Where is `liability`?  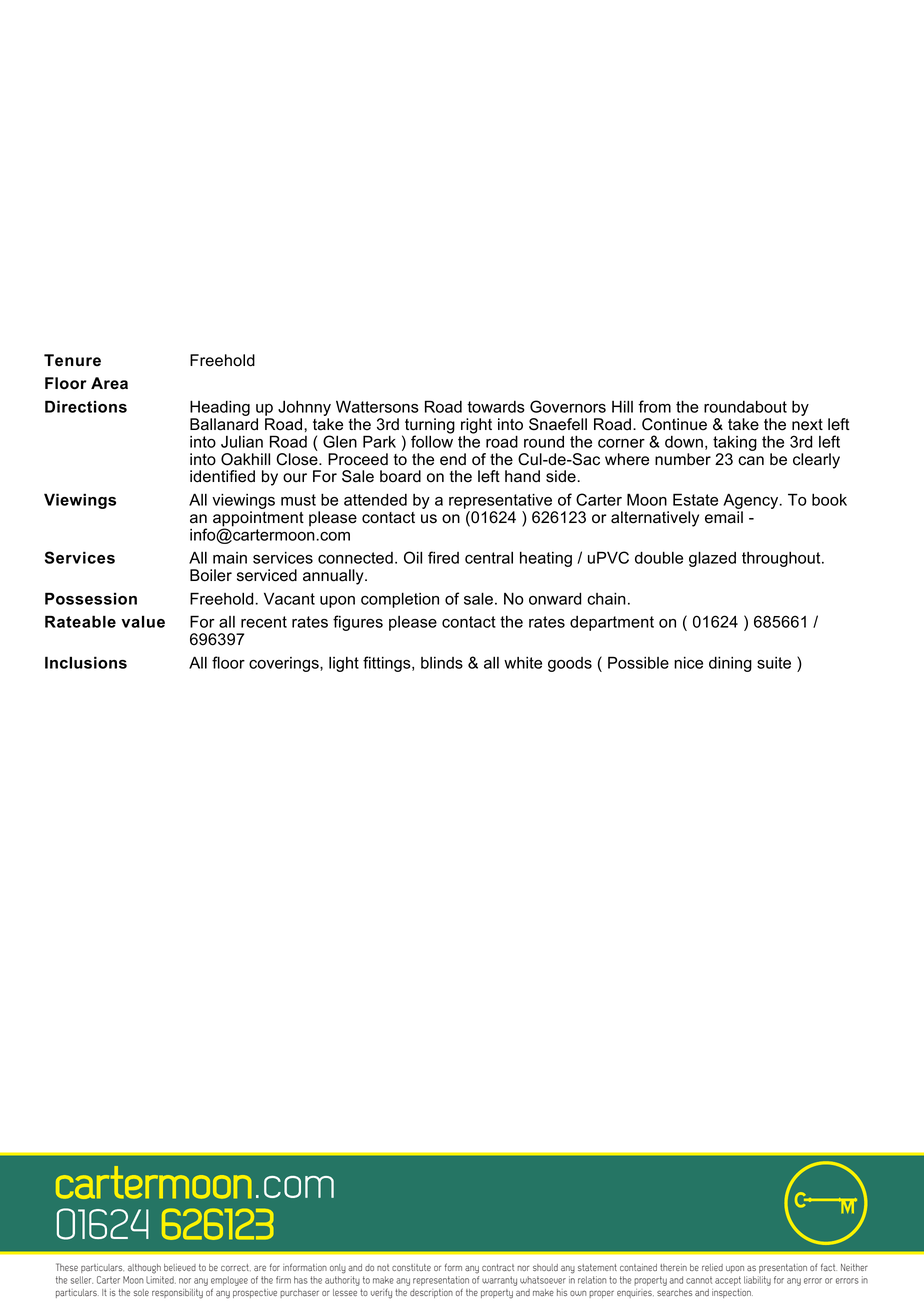
liability is located at coordinates (757, 1281).
